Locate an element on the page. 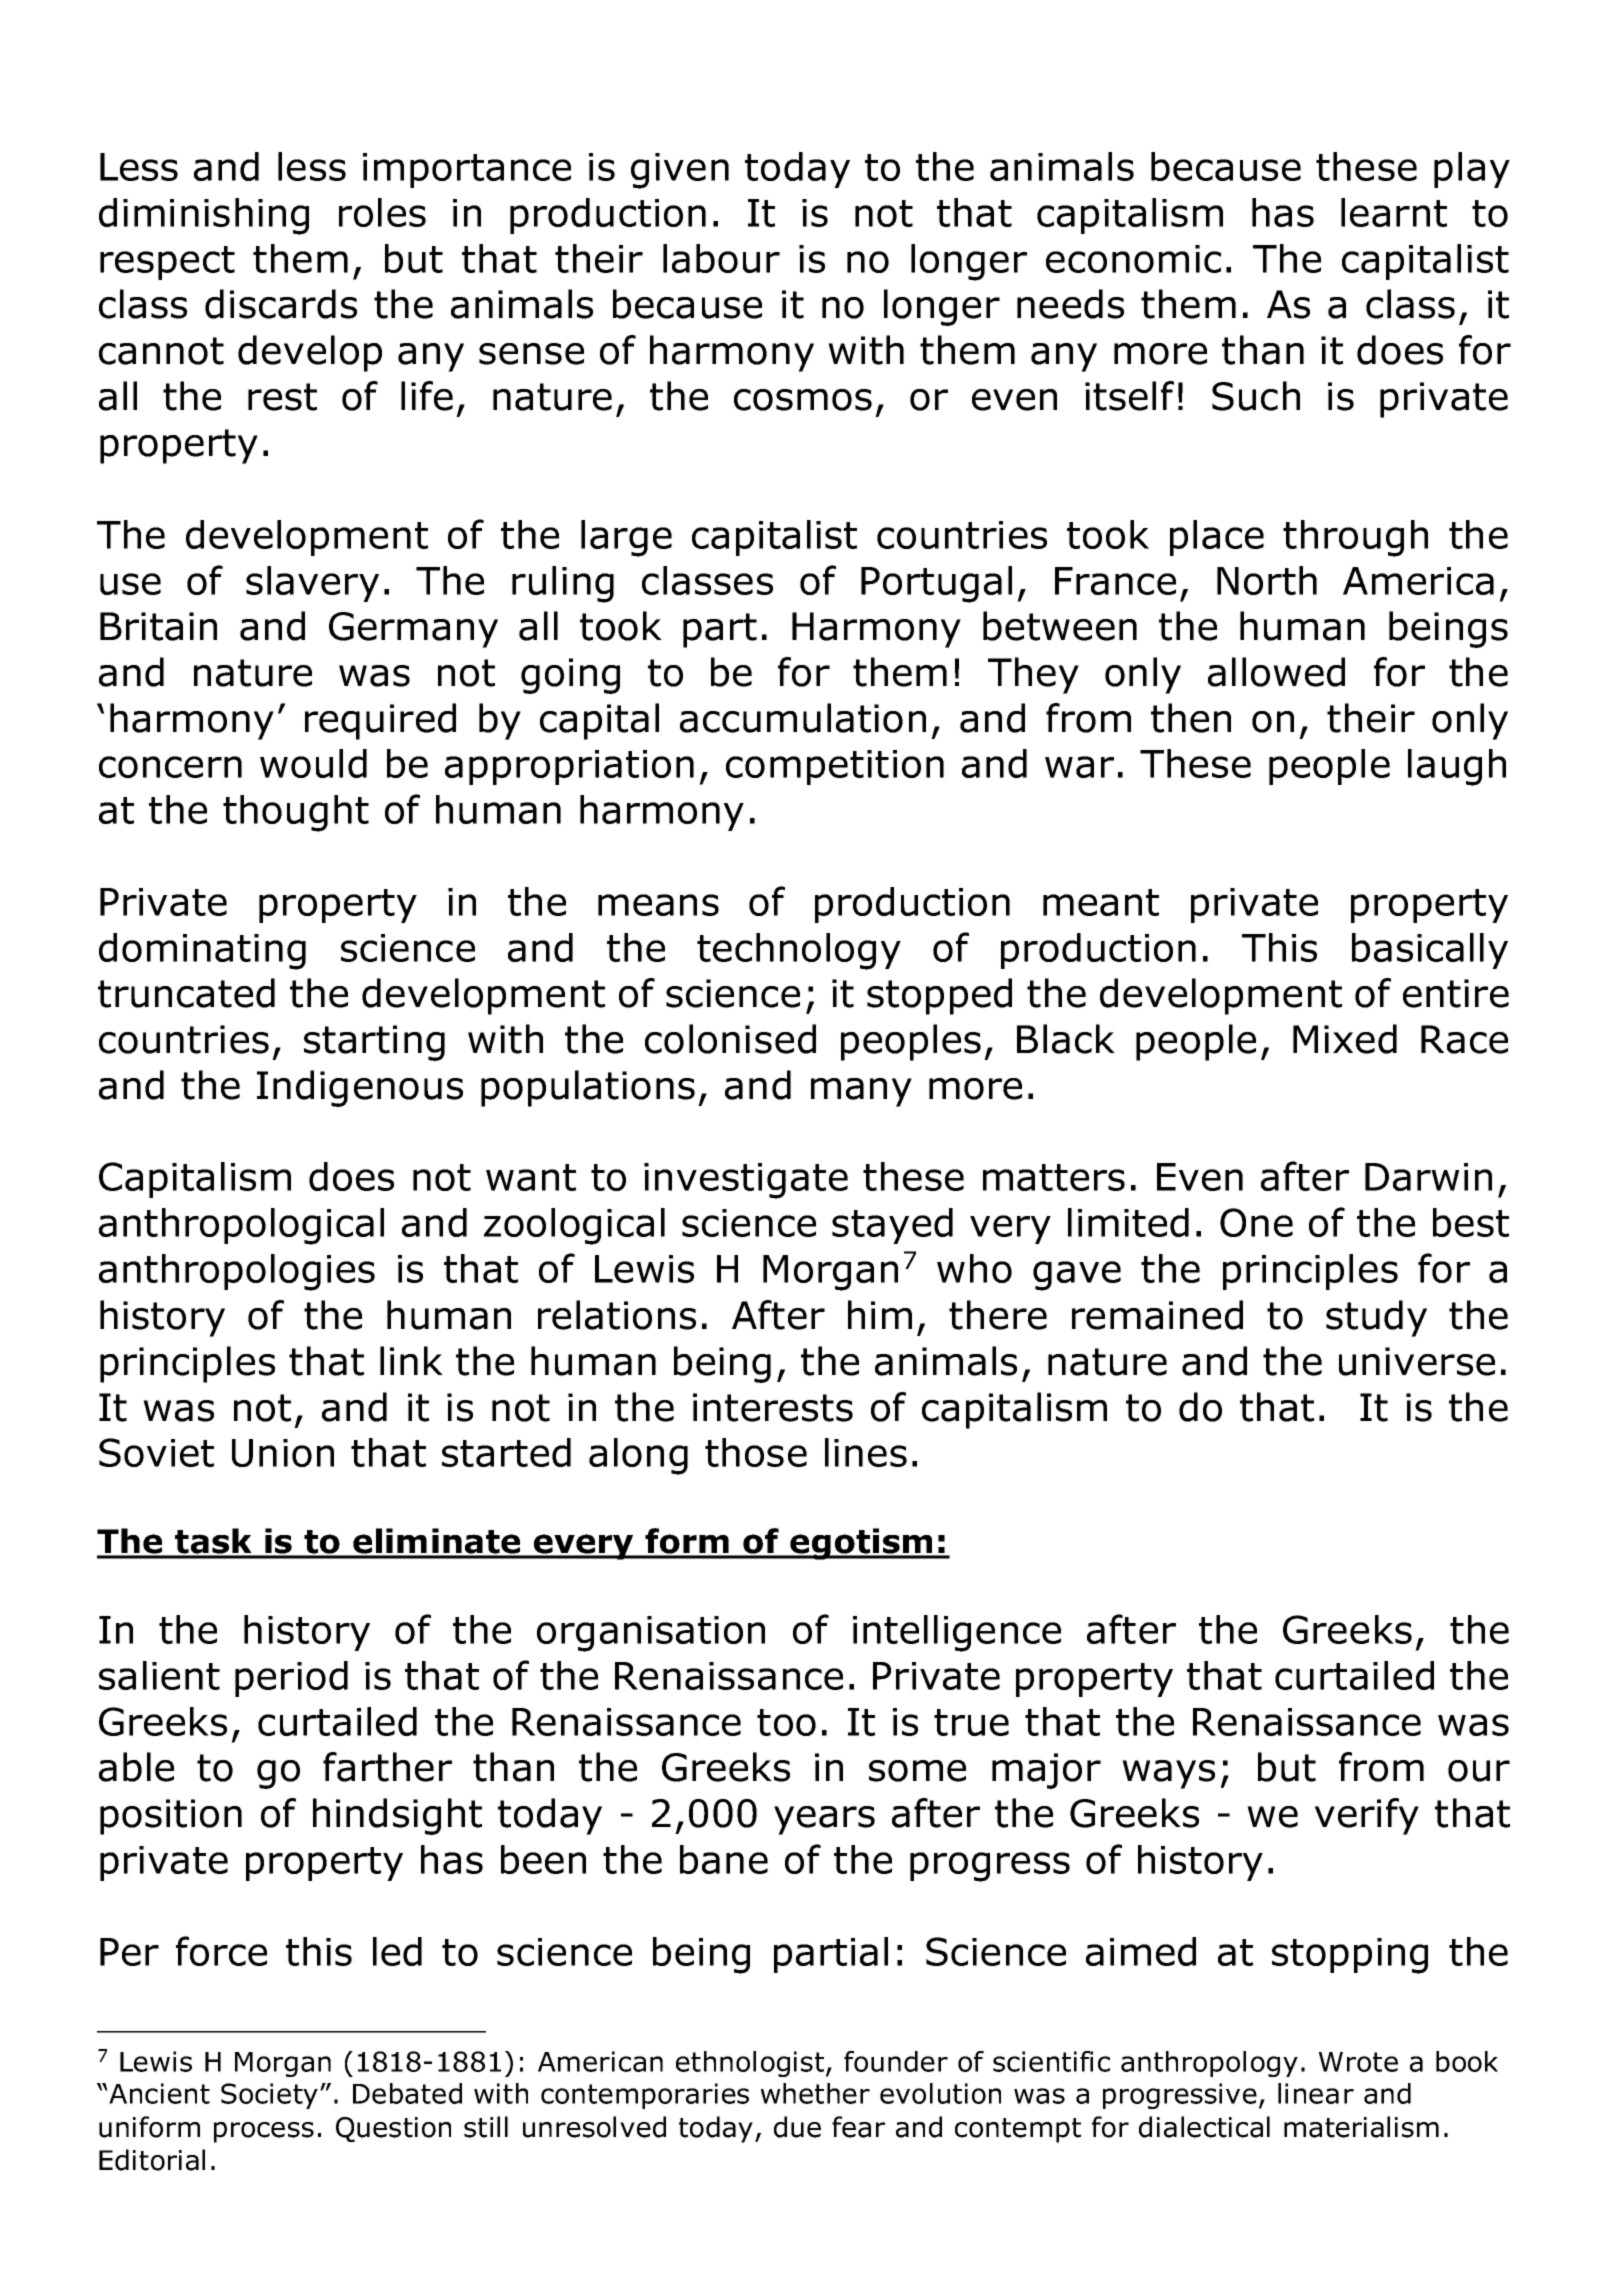  Union is located at coordinates (283, 1453).
